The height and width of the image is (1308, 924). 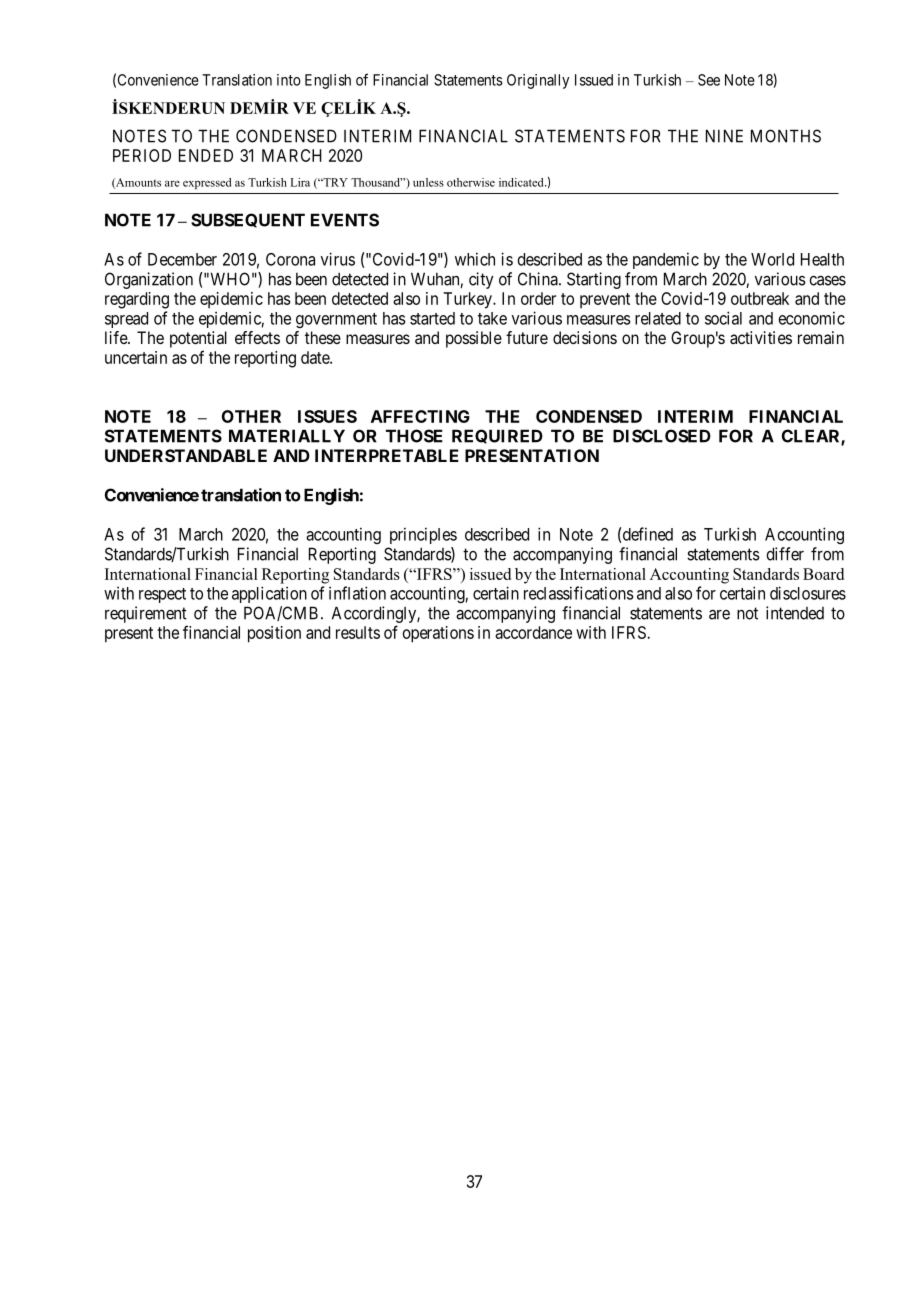 I want to click on into, so click(x=289, y=80).
